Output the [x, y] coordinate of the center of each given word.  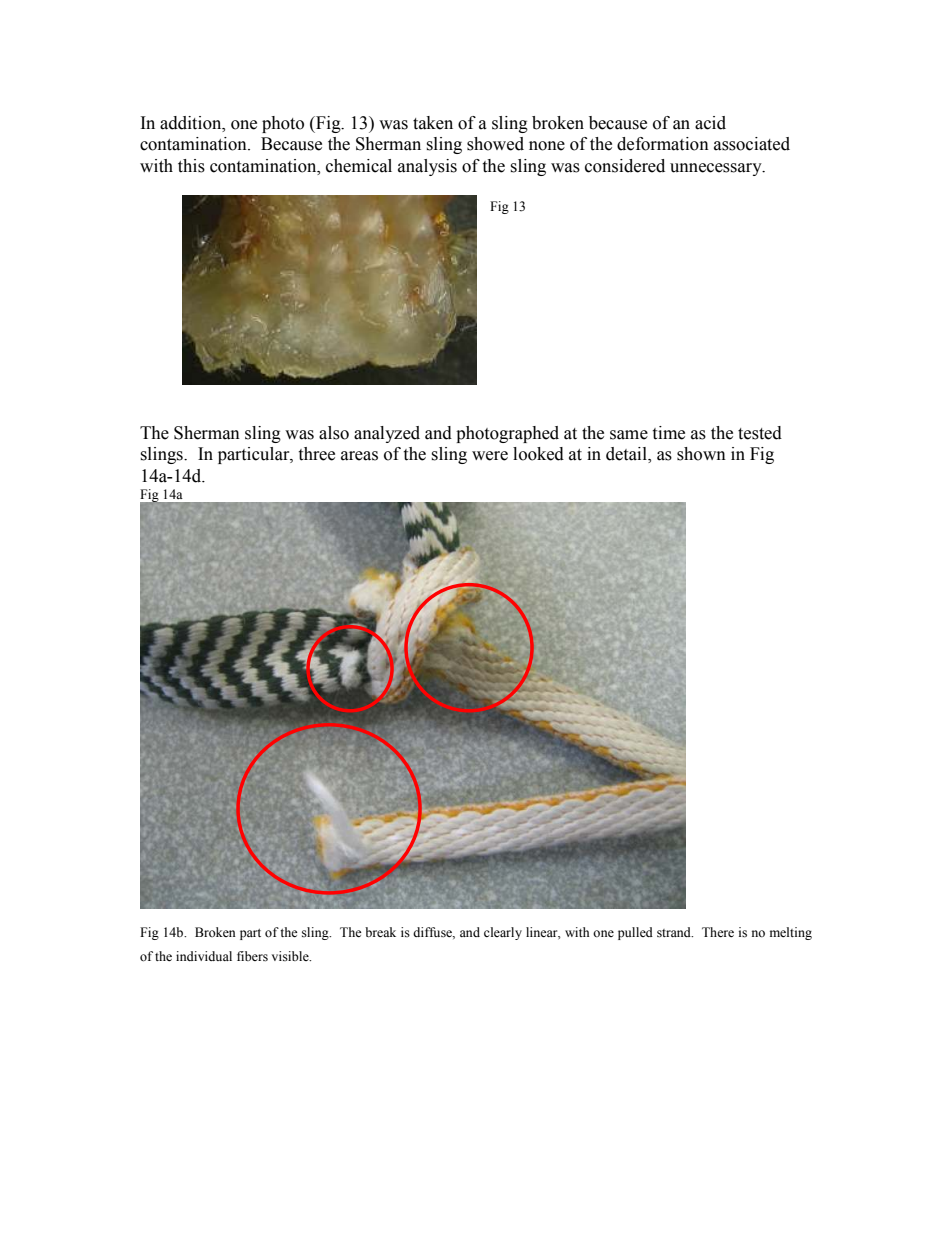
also [334, 433]
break [380, 932]
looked [538, 454]
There [718, 932]
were [490, 456]
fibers [252, 956]
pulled [635, 933]
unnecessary [717, 169]
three [316, 454]
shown [701, 454]
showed [495, 144]
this [191, 166]
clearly [503, 933]
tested [760, 433]
